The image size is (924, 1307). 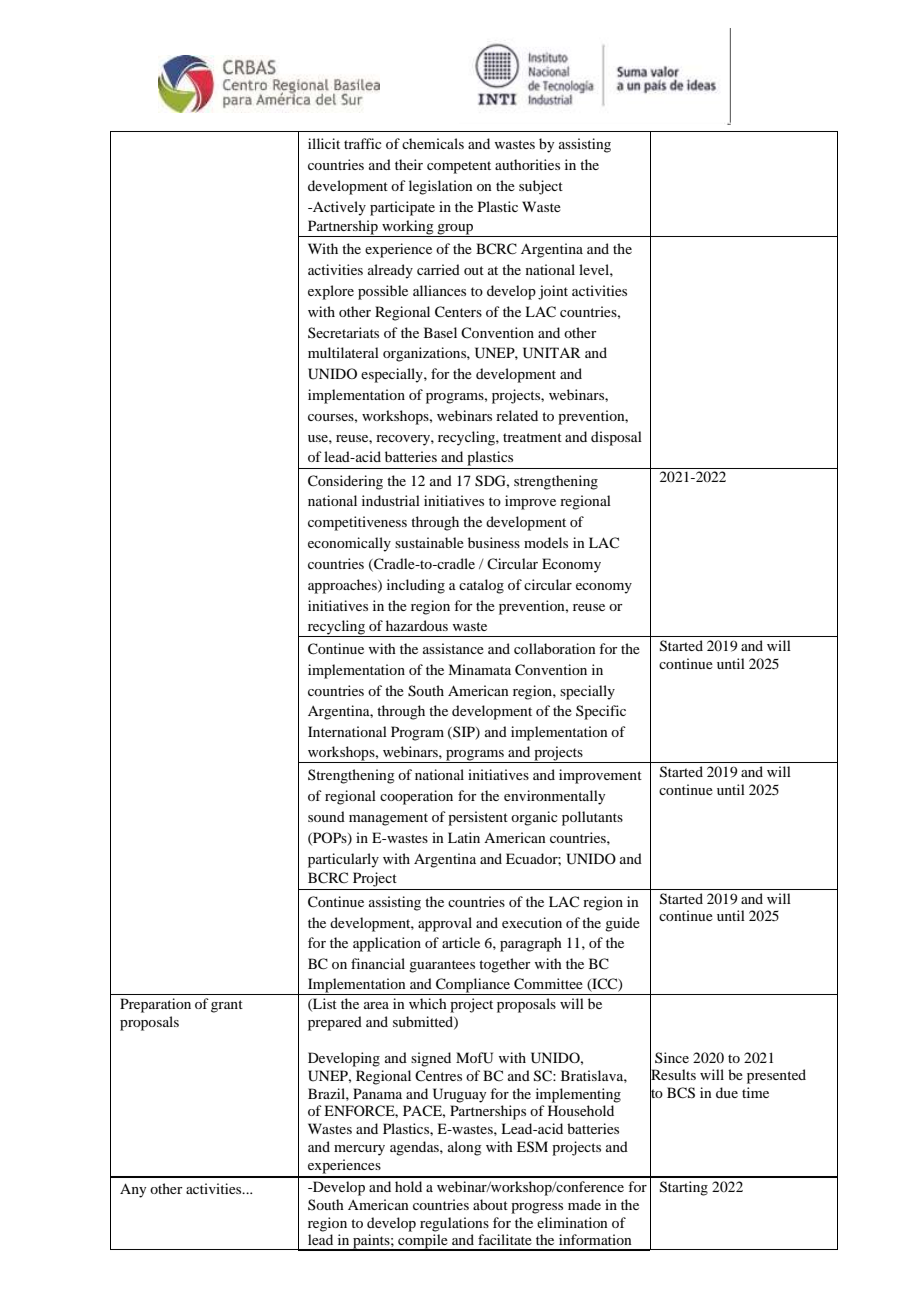 What do you see at coordinates (326, 816) in the screenshot?
I see `sound` at bounding box center [326, 816].
